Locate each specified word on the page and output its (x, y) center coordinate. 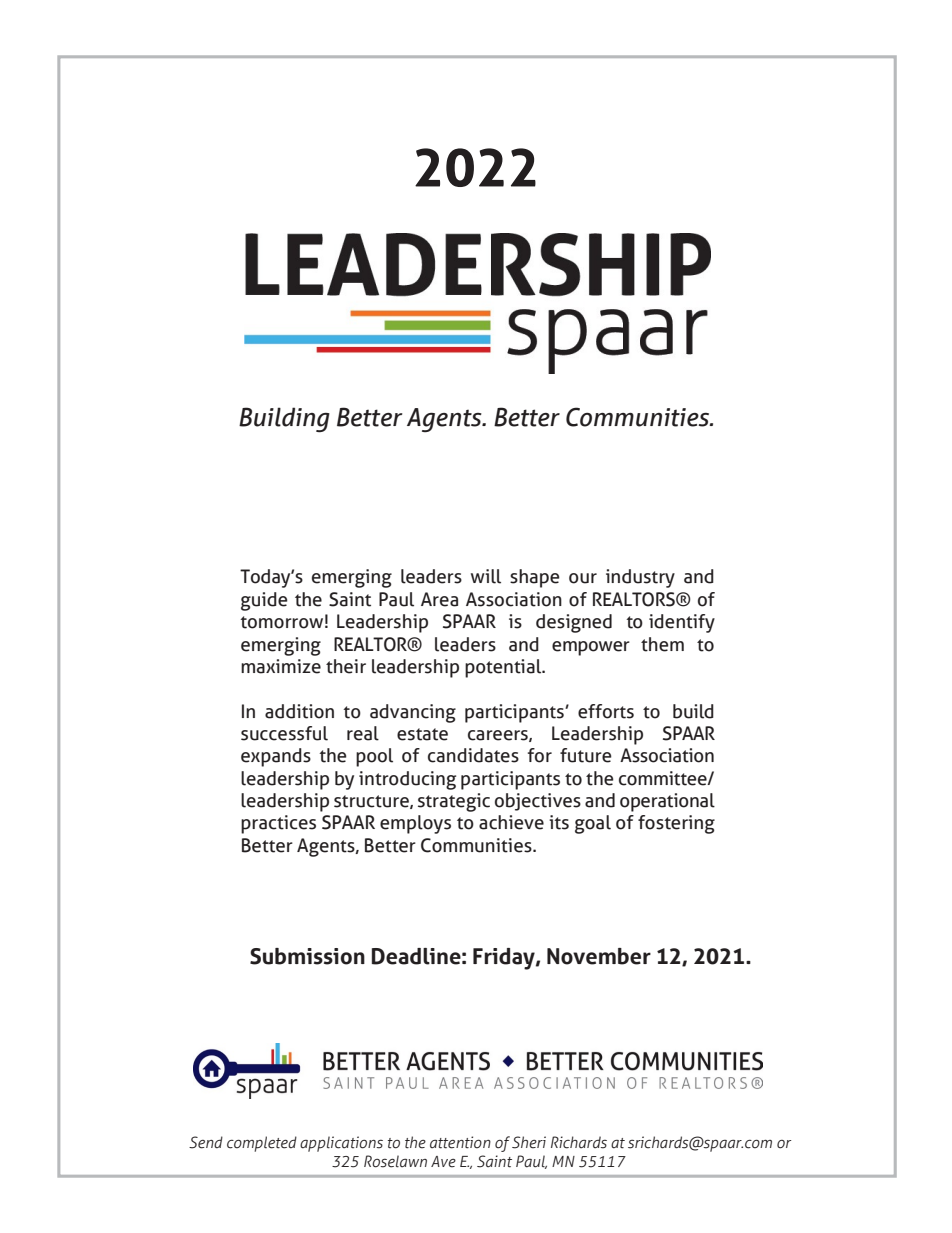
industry (640, 578)
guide (264, 601)
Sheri (529, 1142)
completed (262, 1144)
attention (460, 1142)
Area (439, 599)
